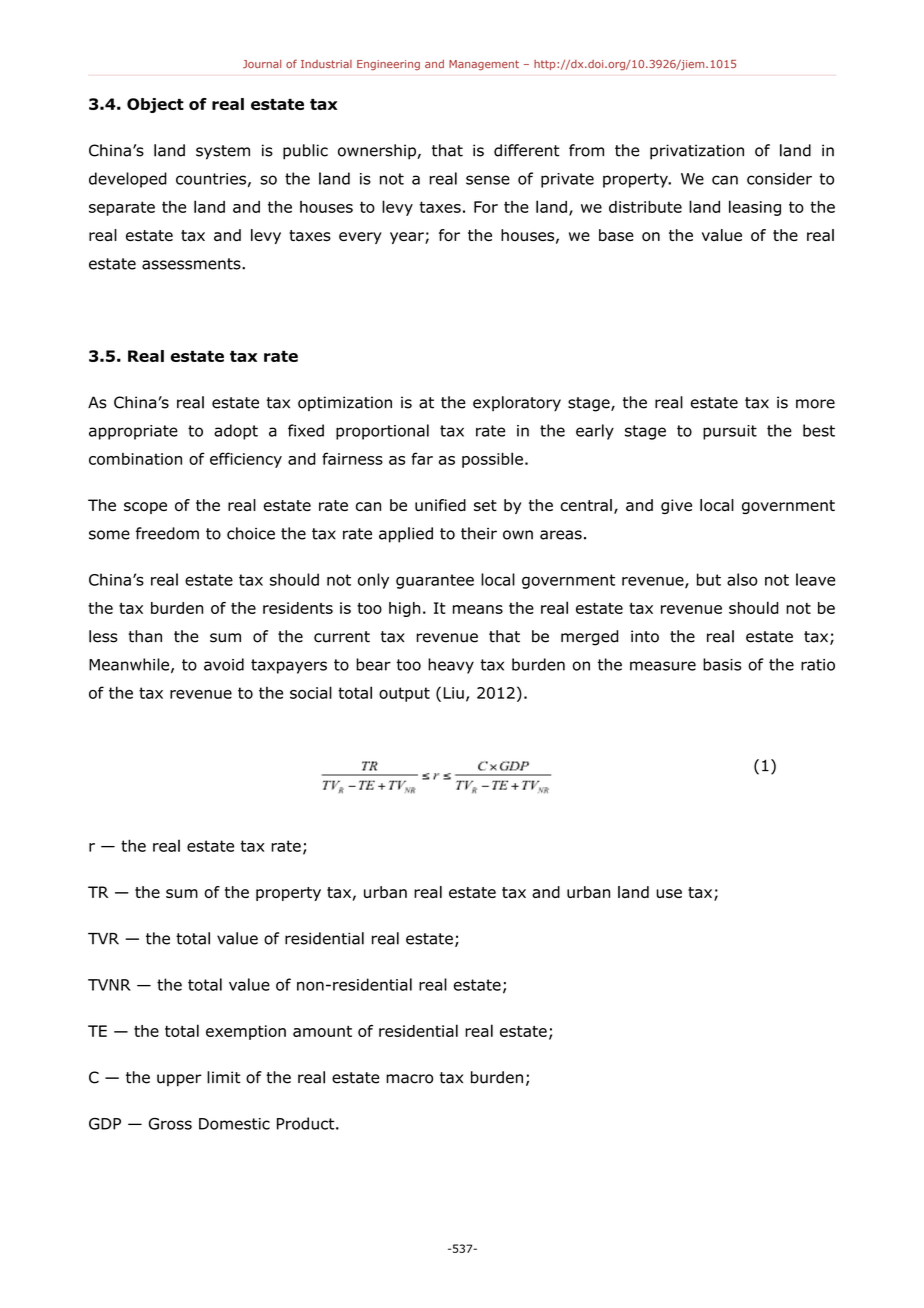 The width and height of the screenshot is (924, 1308). Describe the element at coordinates (663, 666) in the screenshot. I see `measure` at that location.
